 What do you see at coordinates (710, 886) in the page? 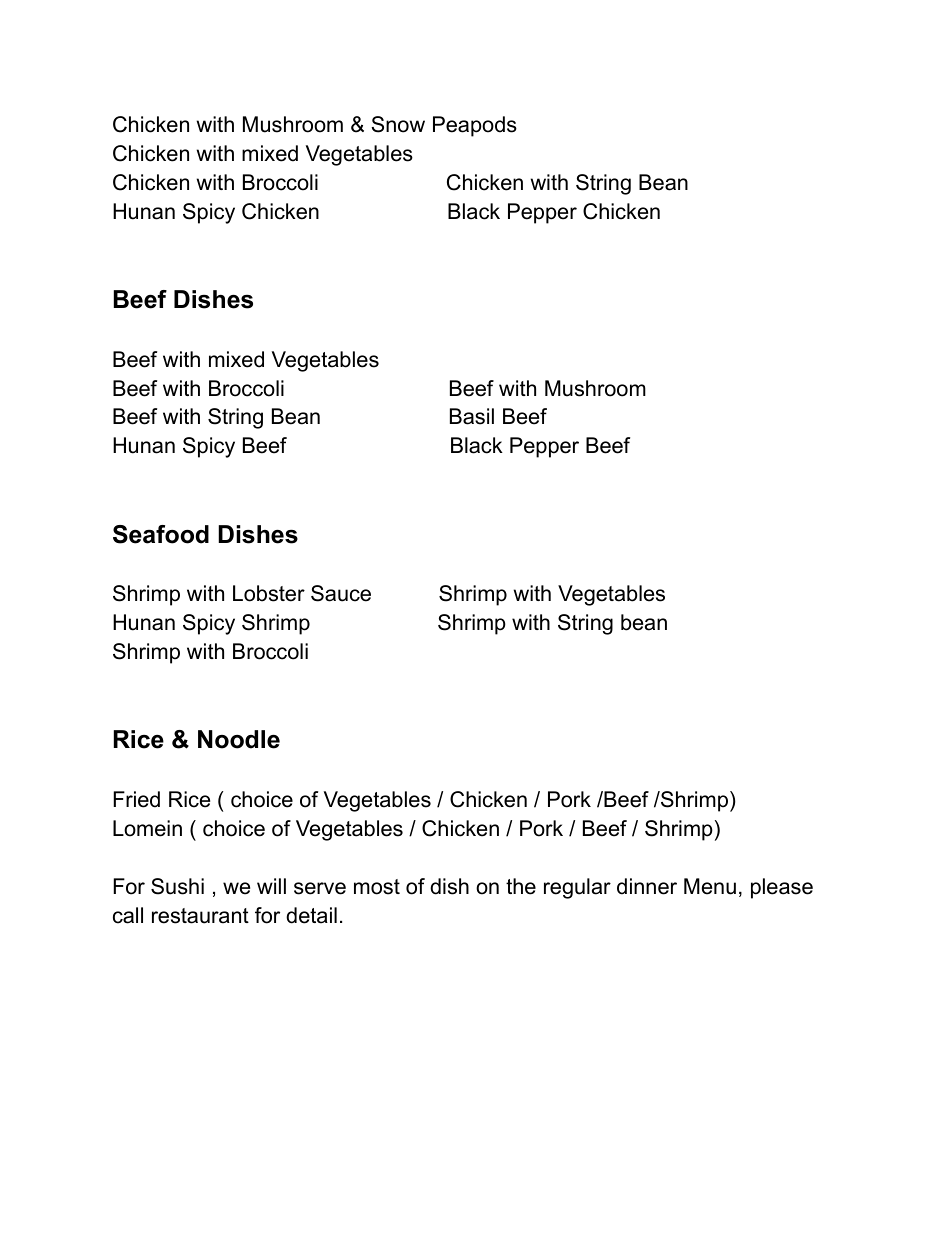
I see `Menu` at bounding box center [710, 886].
